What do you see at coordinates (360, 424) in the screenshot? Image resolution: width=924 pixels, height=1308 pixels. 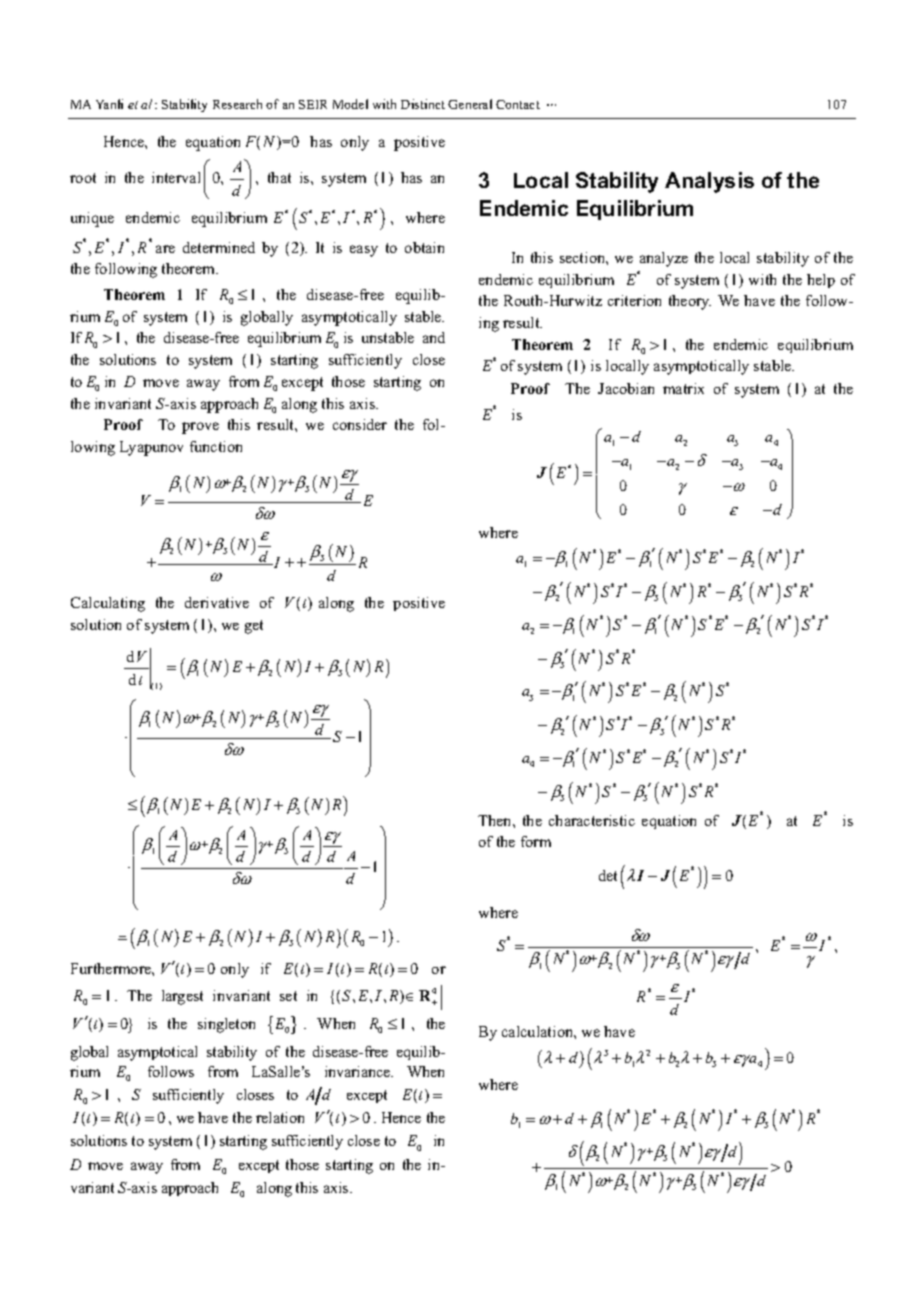 I see `consider` at bounding box center [360, 424].
